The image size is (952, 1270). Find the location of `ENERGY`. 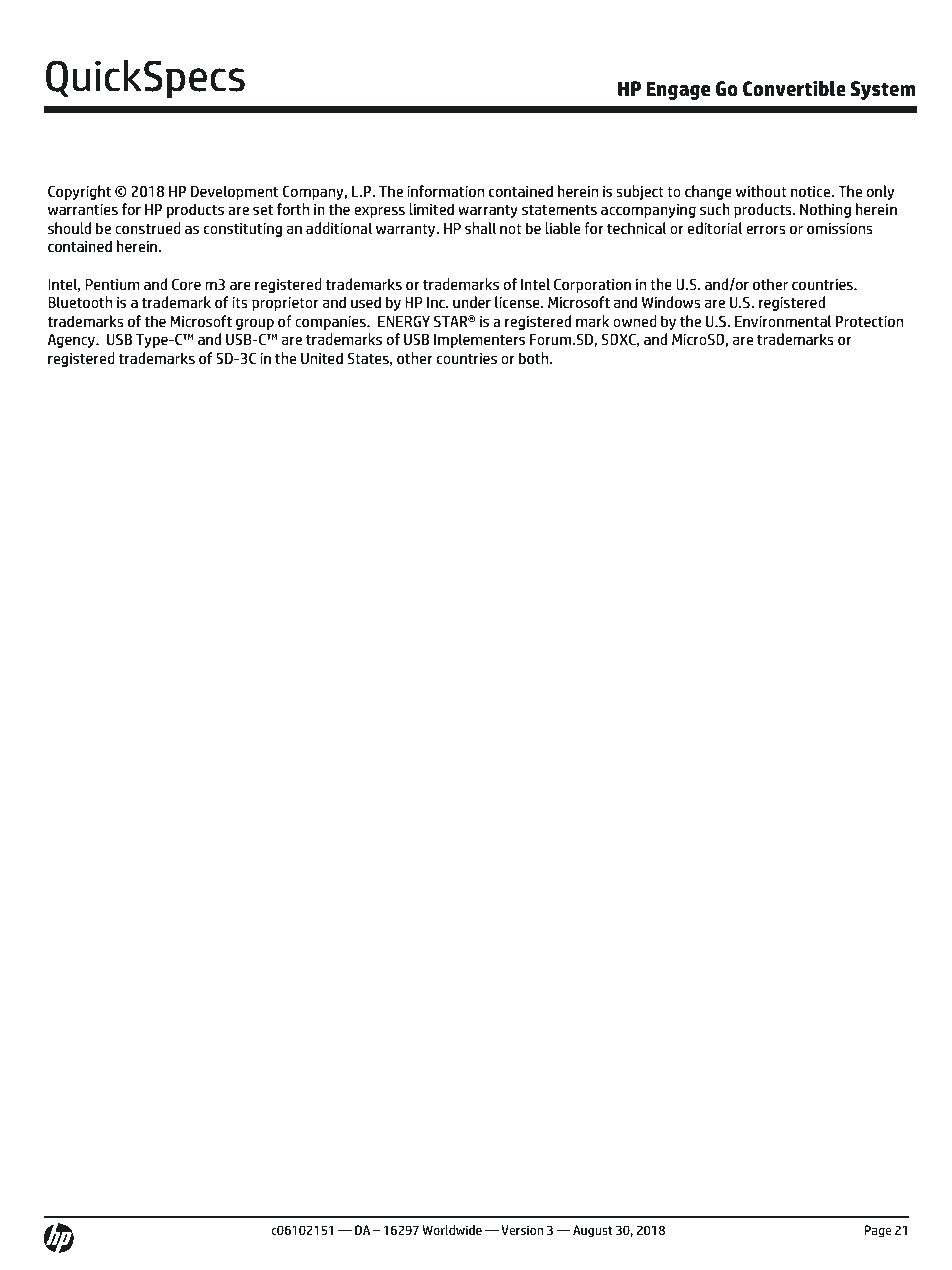

ENERGY is located at coordinates (404, 321).
